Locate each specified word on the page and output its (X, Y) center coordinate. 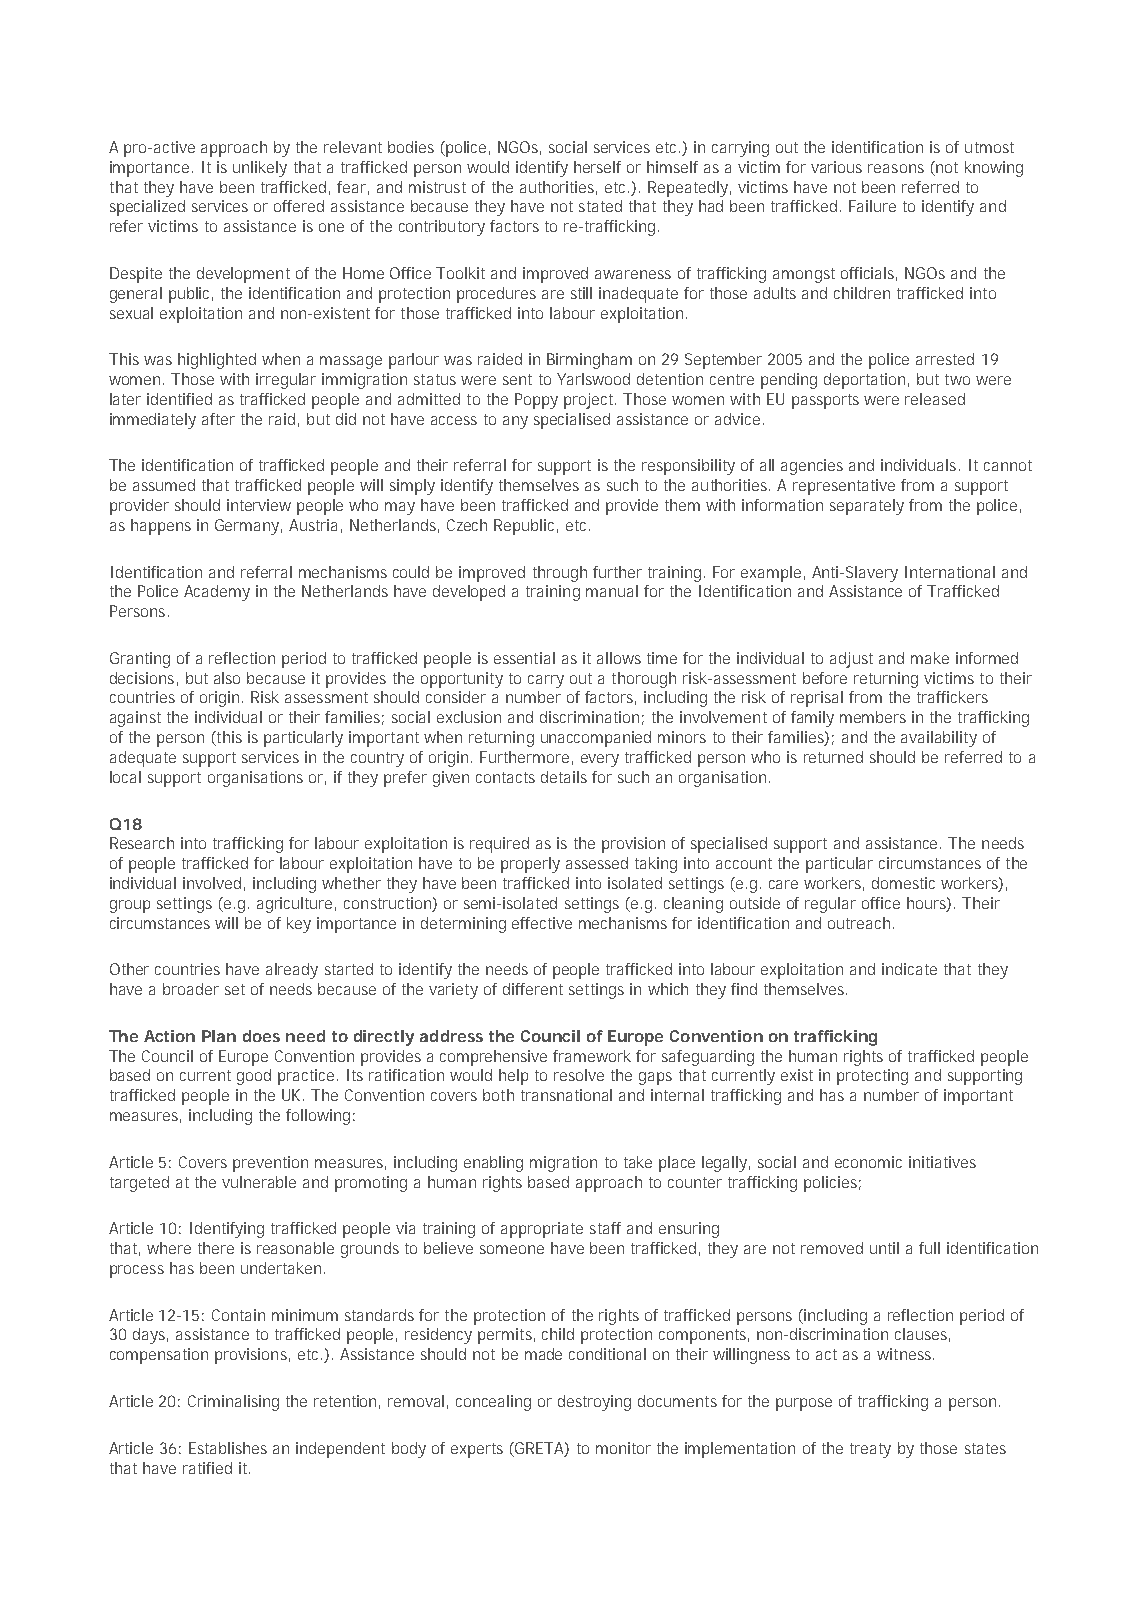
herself (597, 167)
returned (833, 757)
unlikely (260, 169)
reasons (896, 168)
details (564, 777)
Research (142, 843)
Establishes (228, 1448)
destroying (594, 1403)
